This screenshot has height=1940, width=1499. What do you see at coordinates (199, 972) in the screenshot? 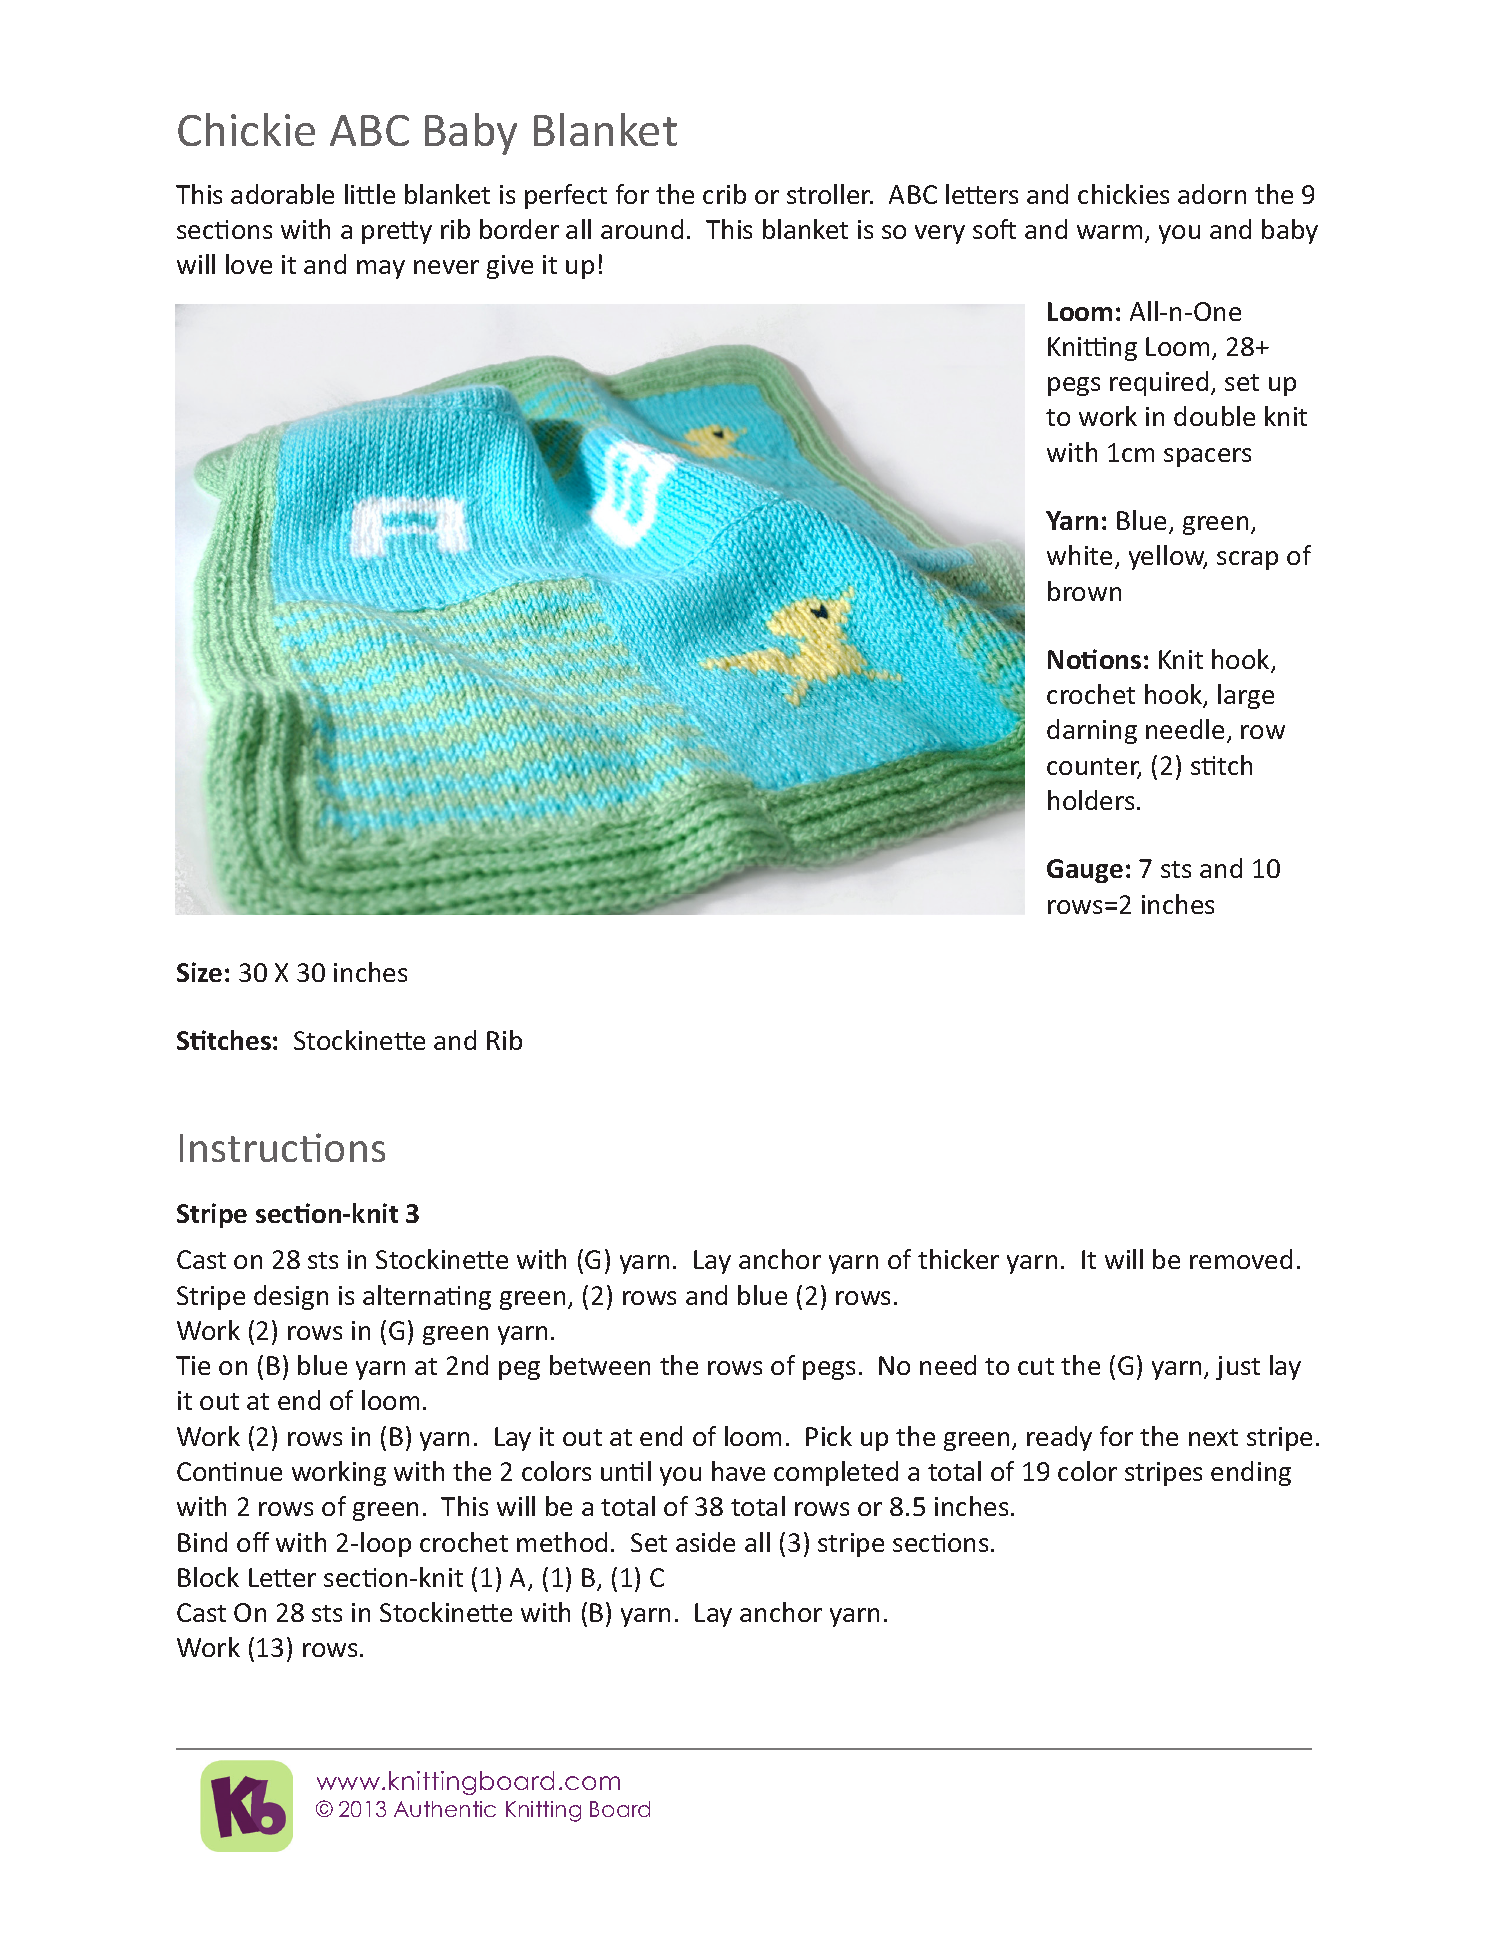
I see `Size` at bounding box center [199, 972].
